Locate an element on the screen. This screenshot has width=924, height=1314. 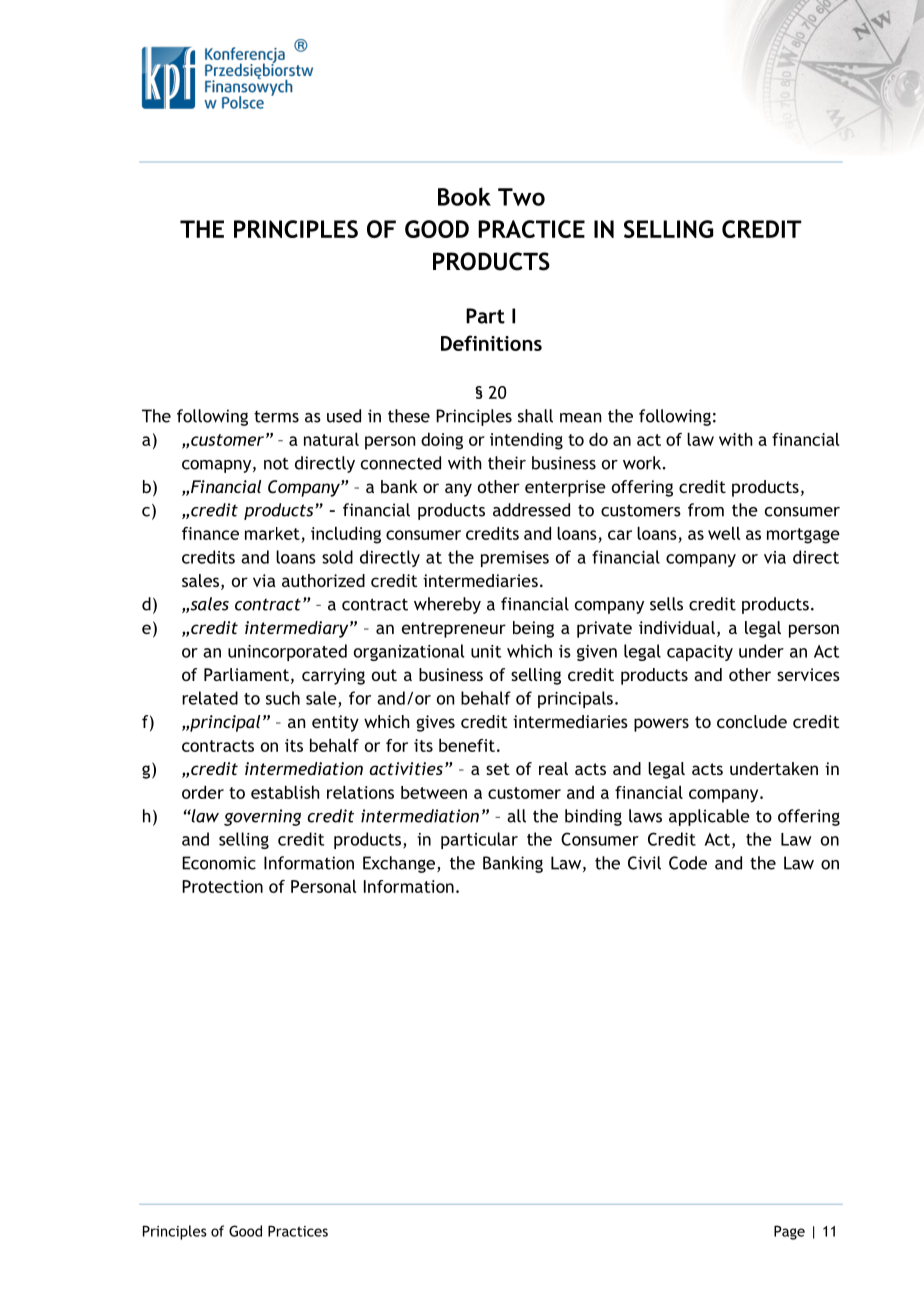
such is located at coordinates (283, 698).
